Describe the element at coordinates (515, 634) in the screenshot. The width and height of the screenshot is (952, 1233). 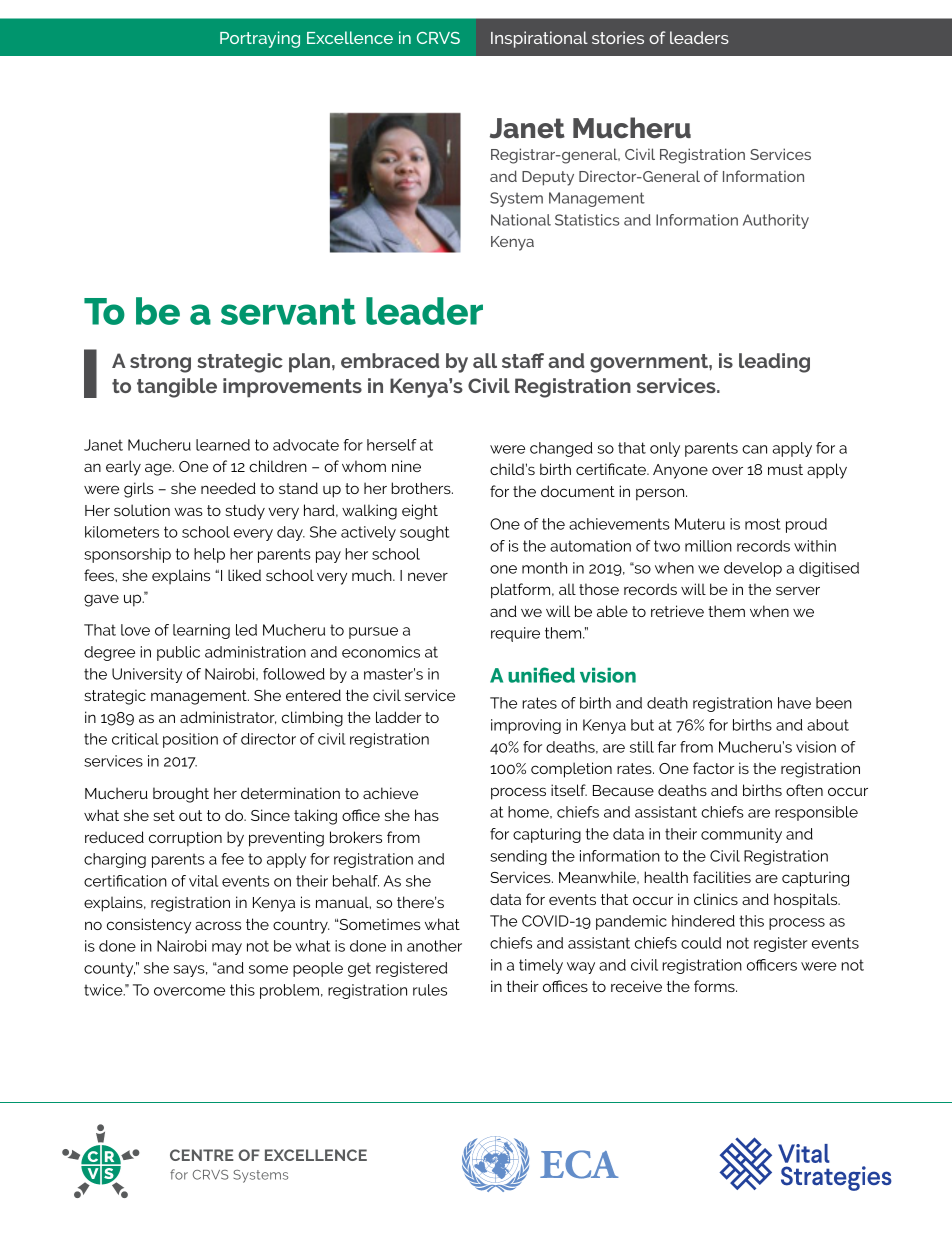
I see `require` at that location.
